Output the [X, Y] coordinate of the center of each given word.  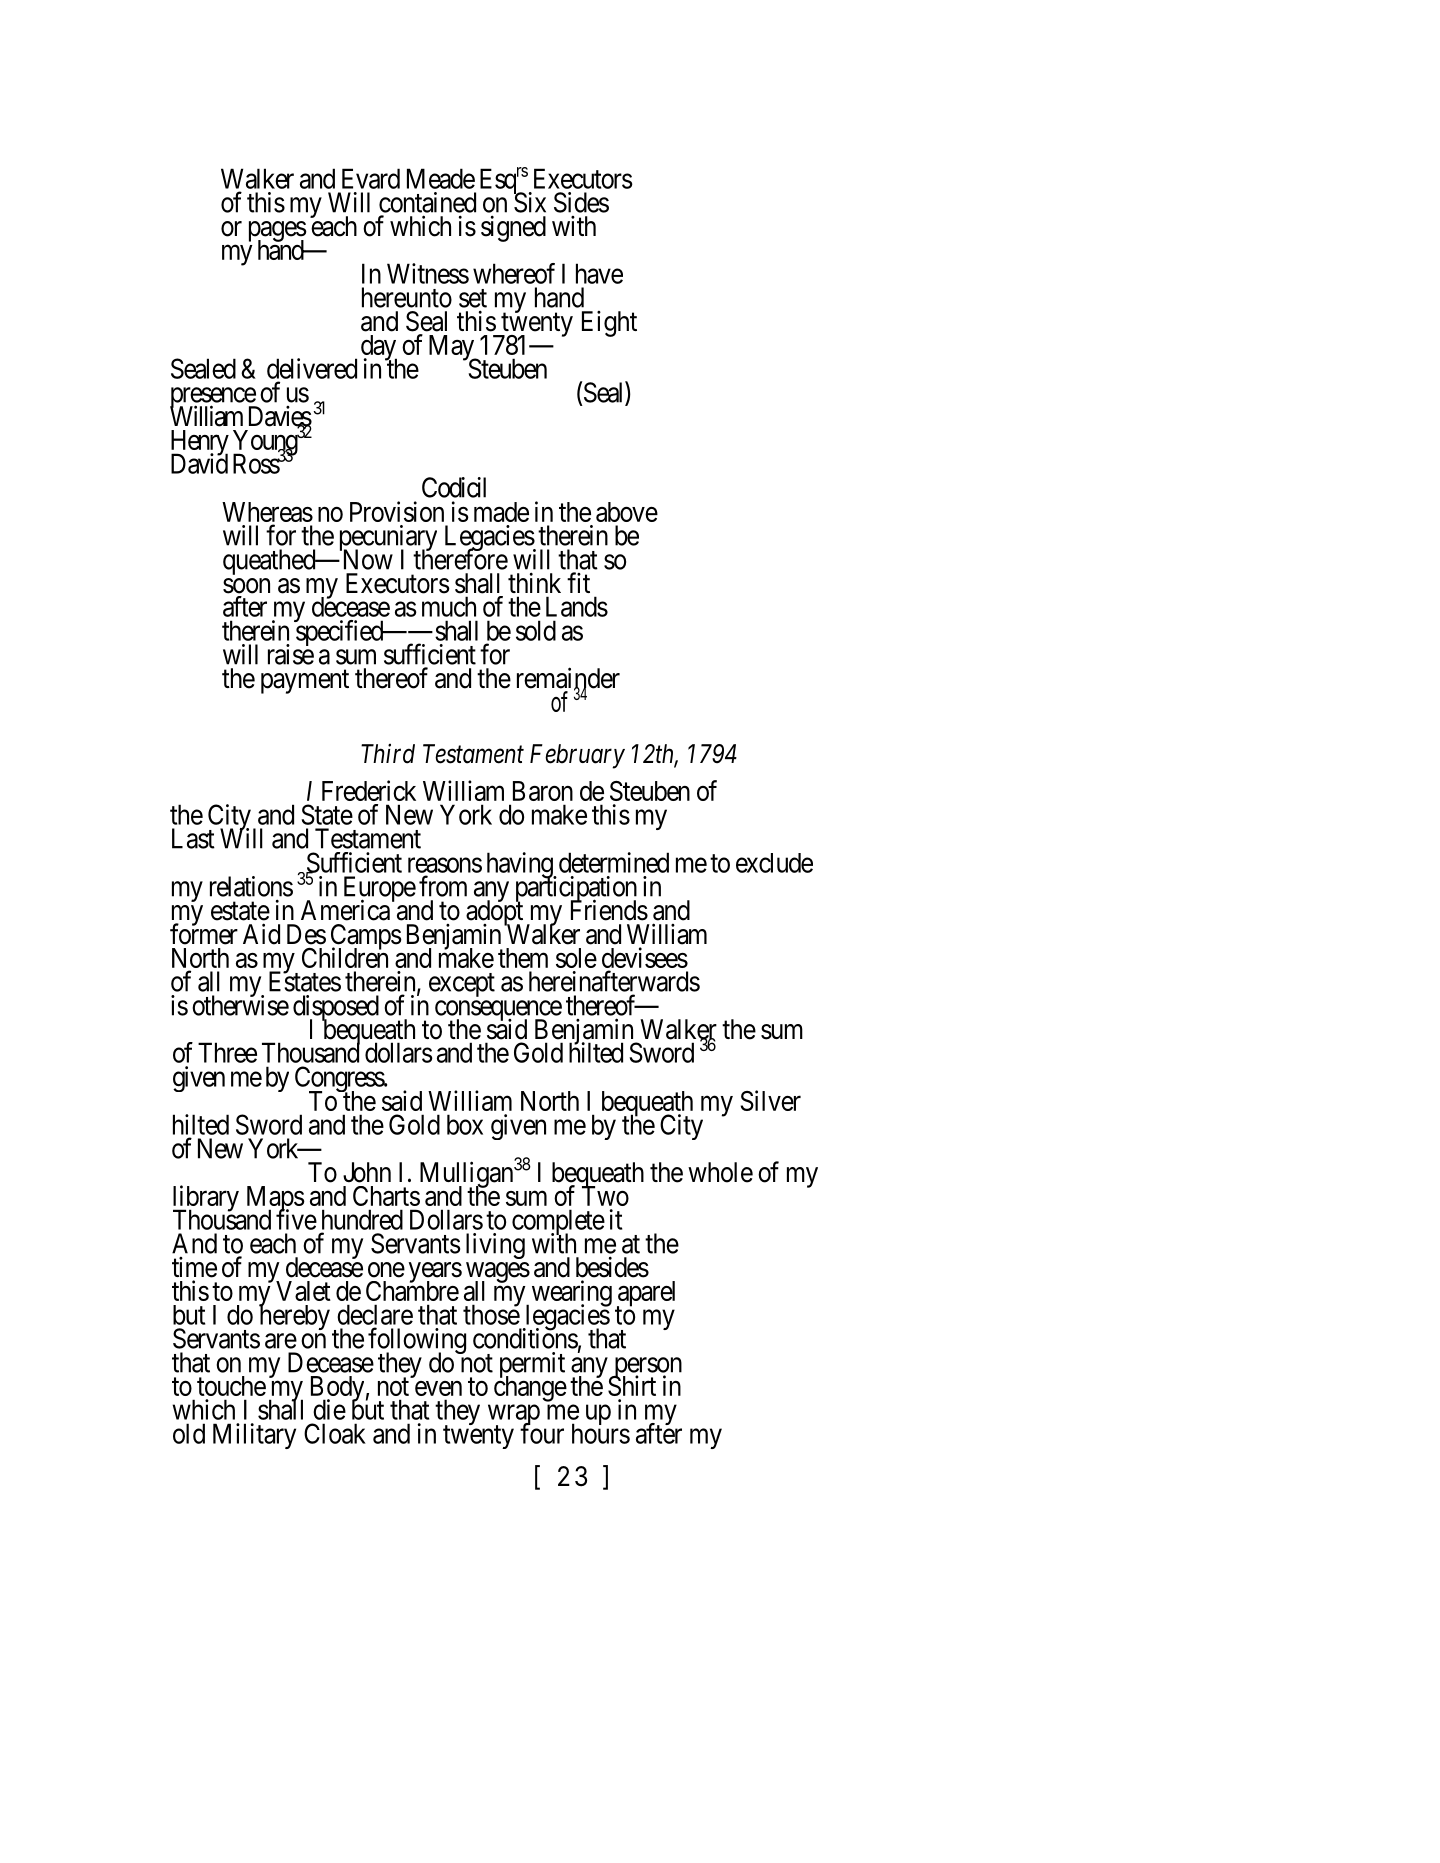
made [501, 512]
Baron [543, 791]
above [627, 512]
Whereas [267, 512]
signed [513, 228]
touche [231, 1386]
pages [278, 232]
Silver [771, 1100]
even [438, 1388]
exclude [774, 863]
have [599, 273]
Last [193, 838]
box [465, 1124]
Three [227, 1052]
